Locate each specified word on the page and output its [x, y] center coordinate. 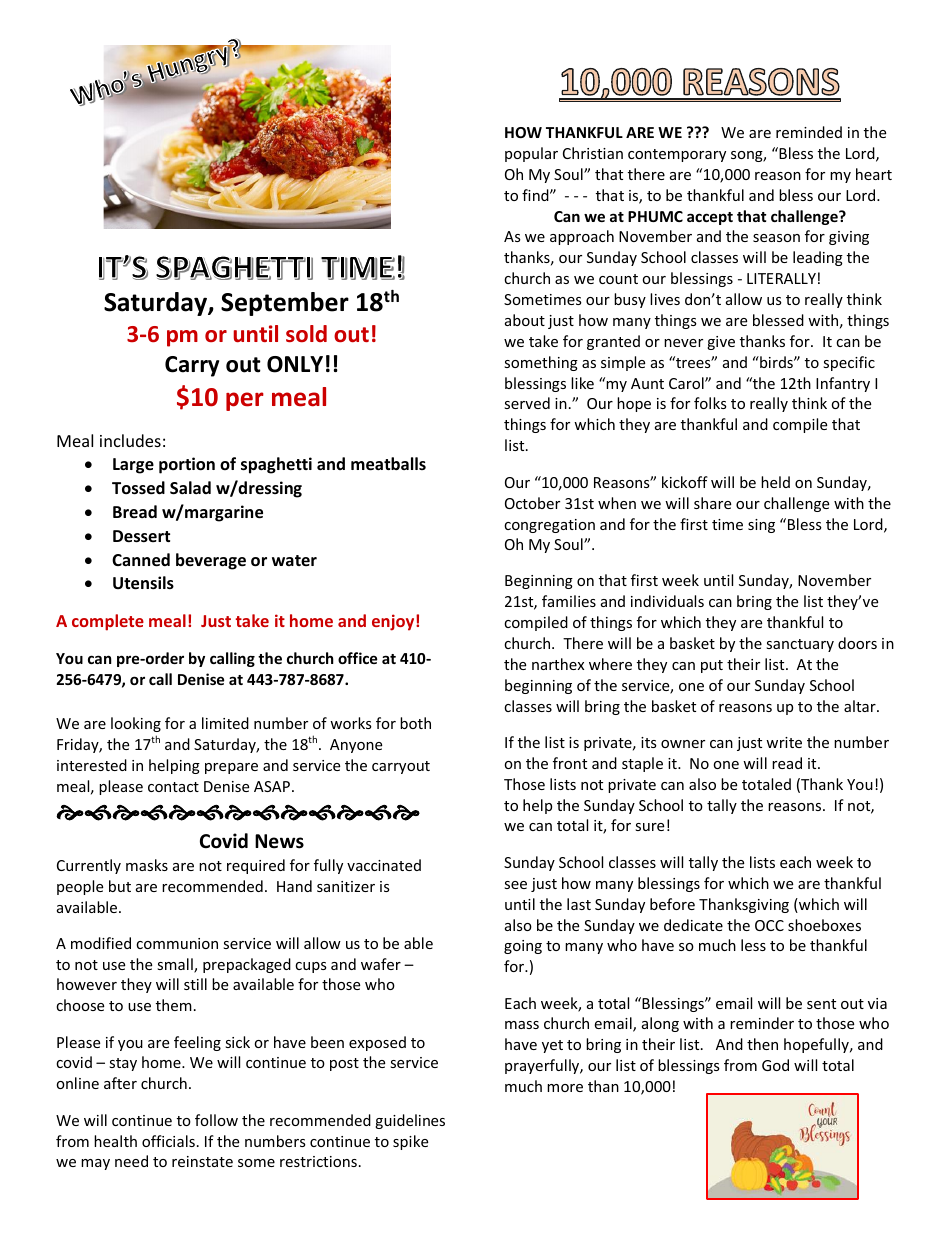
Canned [141, 560]
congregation [549, 526]
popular [531, 154]
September [285, 304]
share [712, 503]
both [415, 723]
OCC [769, 925]
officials [168, 1141]
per [245, 401]
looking [136, 724]
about [525, 320]
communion [177, 943]
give [721, 343]
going [523, 947]
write [784, 742]
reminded [809, 132]
